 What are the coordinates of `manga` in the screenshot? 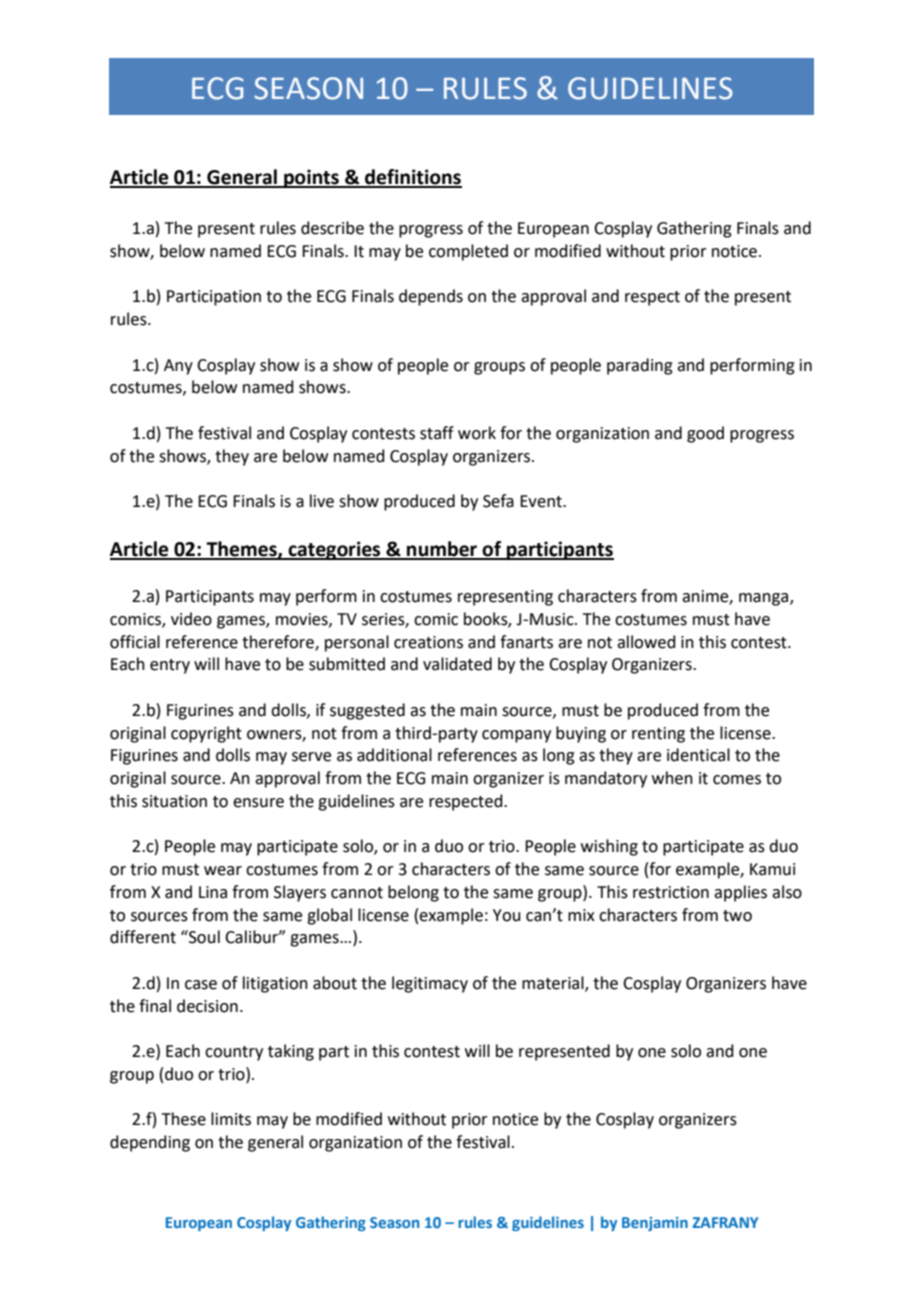 It's located at (765, 599).
